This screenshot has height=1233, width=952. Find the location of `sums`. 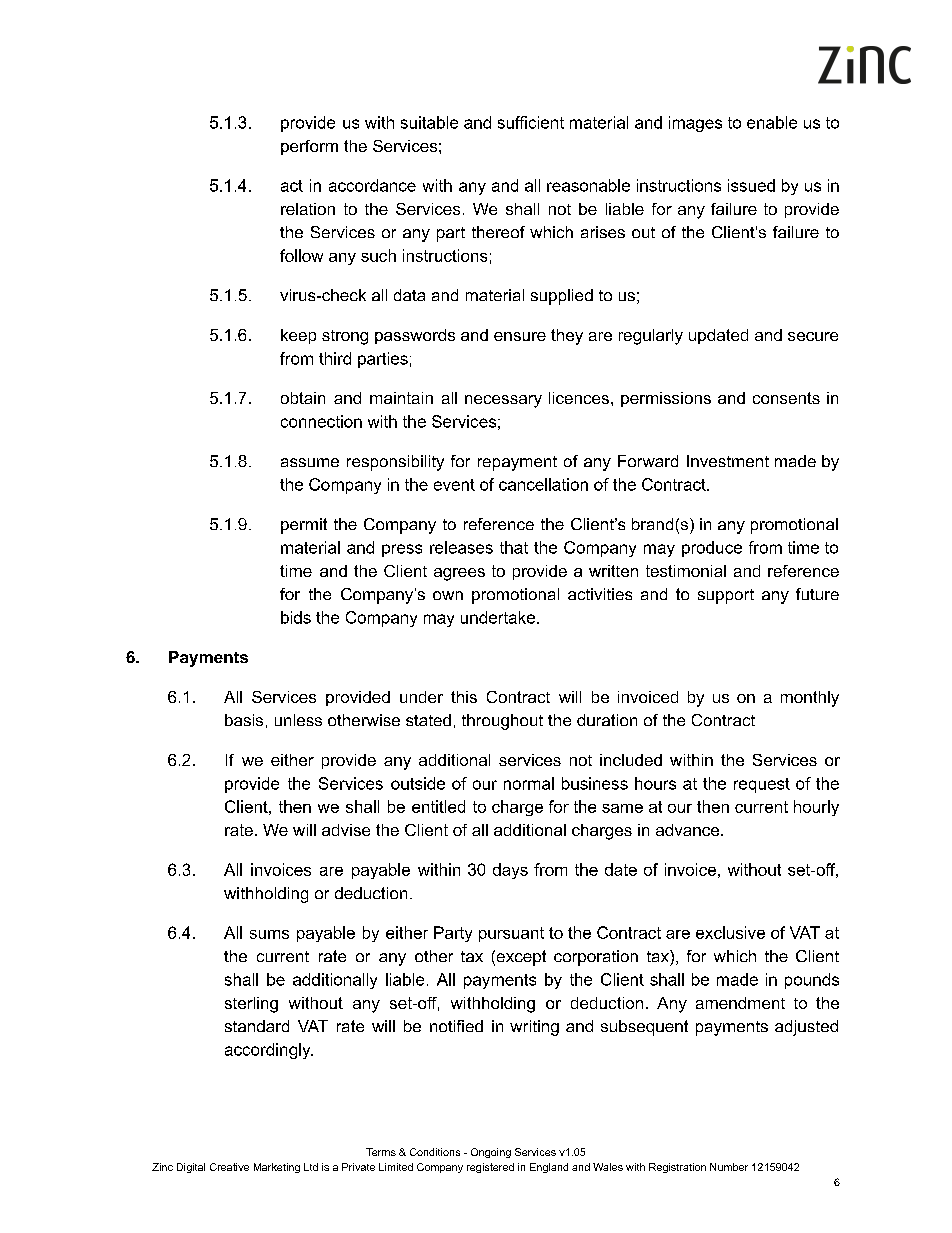

sums is located at coordinates (269, 934).
